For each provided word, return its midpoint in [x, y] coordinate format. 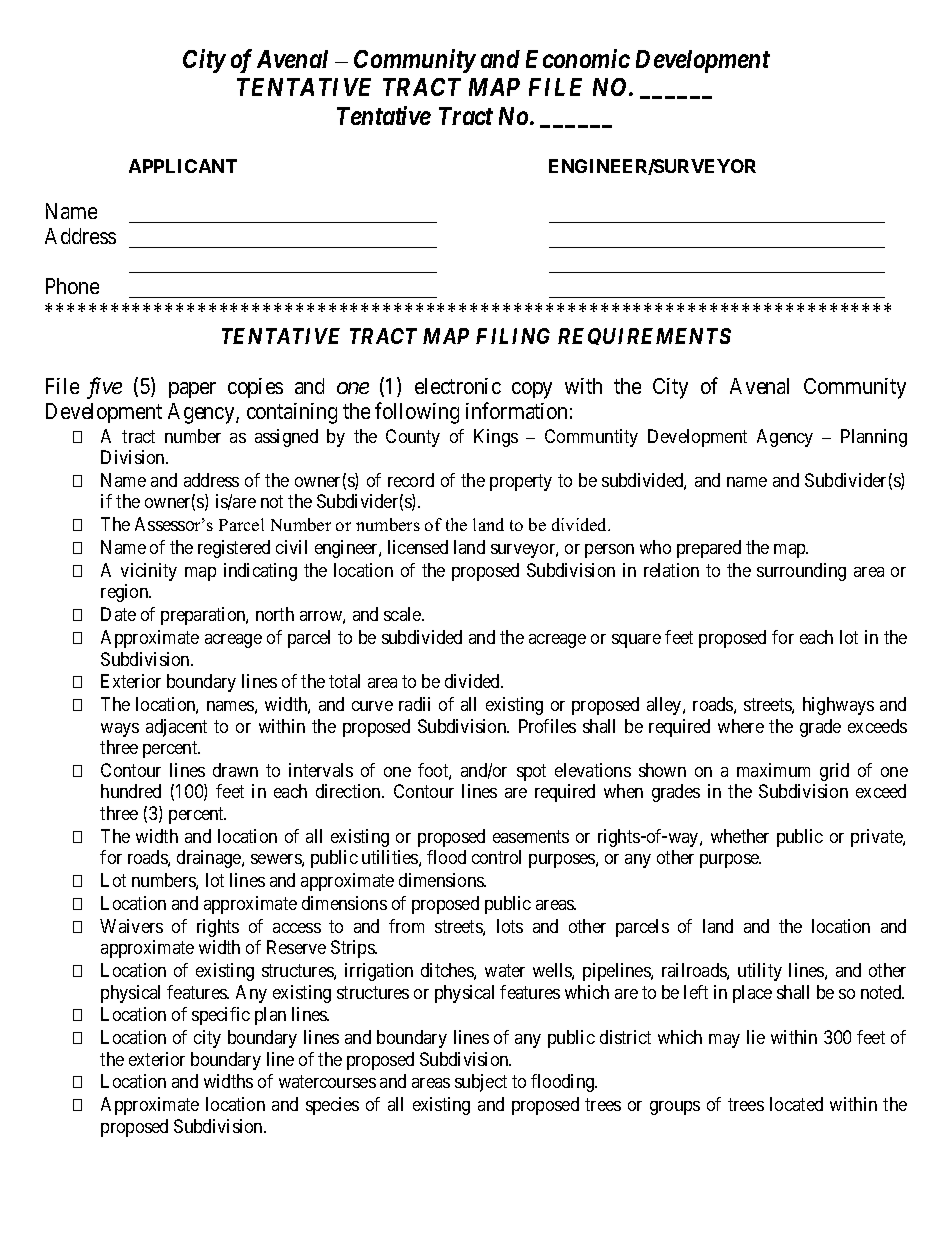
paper [192, 390]
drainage [210, 859]
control [496, 857]
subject [481, 1083]
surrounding [801, 572]
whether [740, 836]
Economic [578, 58]
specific [221, 1016]
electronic [458, 386]
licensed [418, 547]
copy [532, 390]
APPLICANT [183, 166]
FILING [513, 336]
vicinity [149, 572]
